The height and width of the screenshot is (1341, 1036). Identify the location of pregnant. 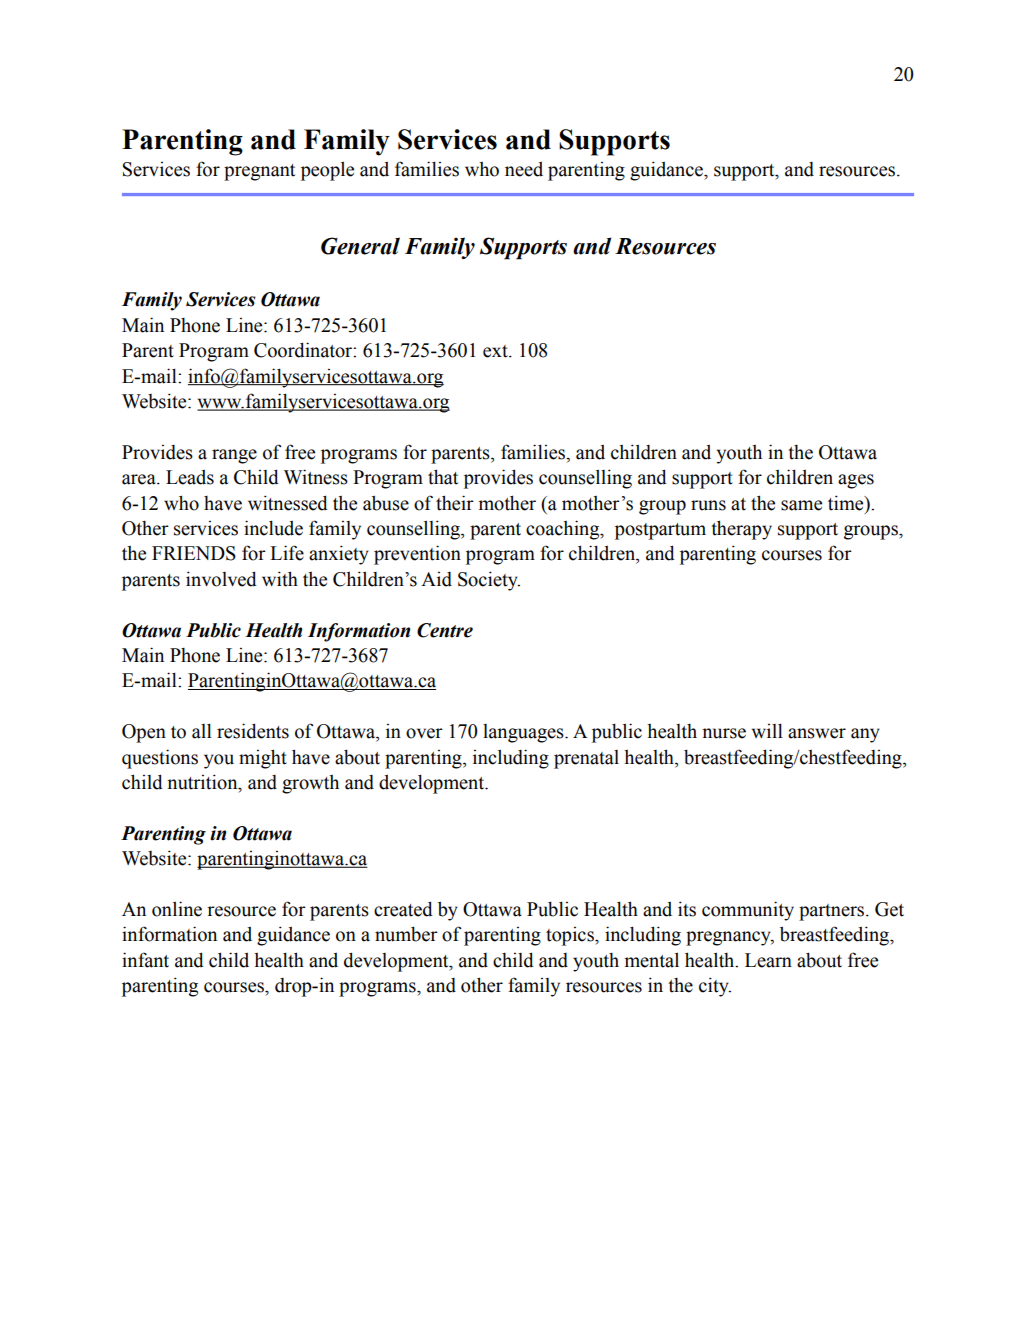
(259, 172).
